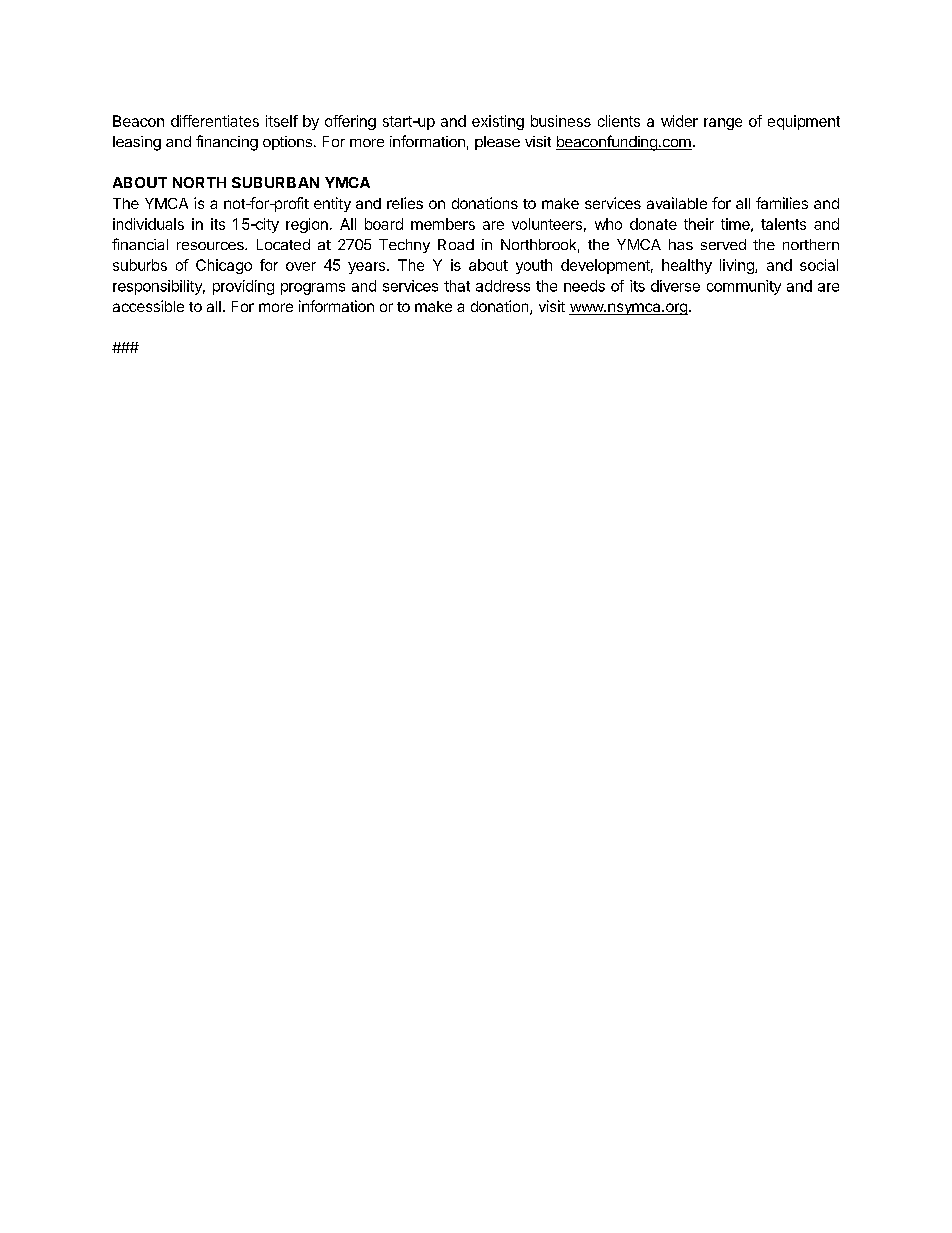 Image resolution: width=952 pixels, height=1233 pixels. Describe the element at coordinates (804, 122) in the page. I see `equipment` at that location.
